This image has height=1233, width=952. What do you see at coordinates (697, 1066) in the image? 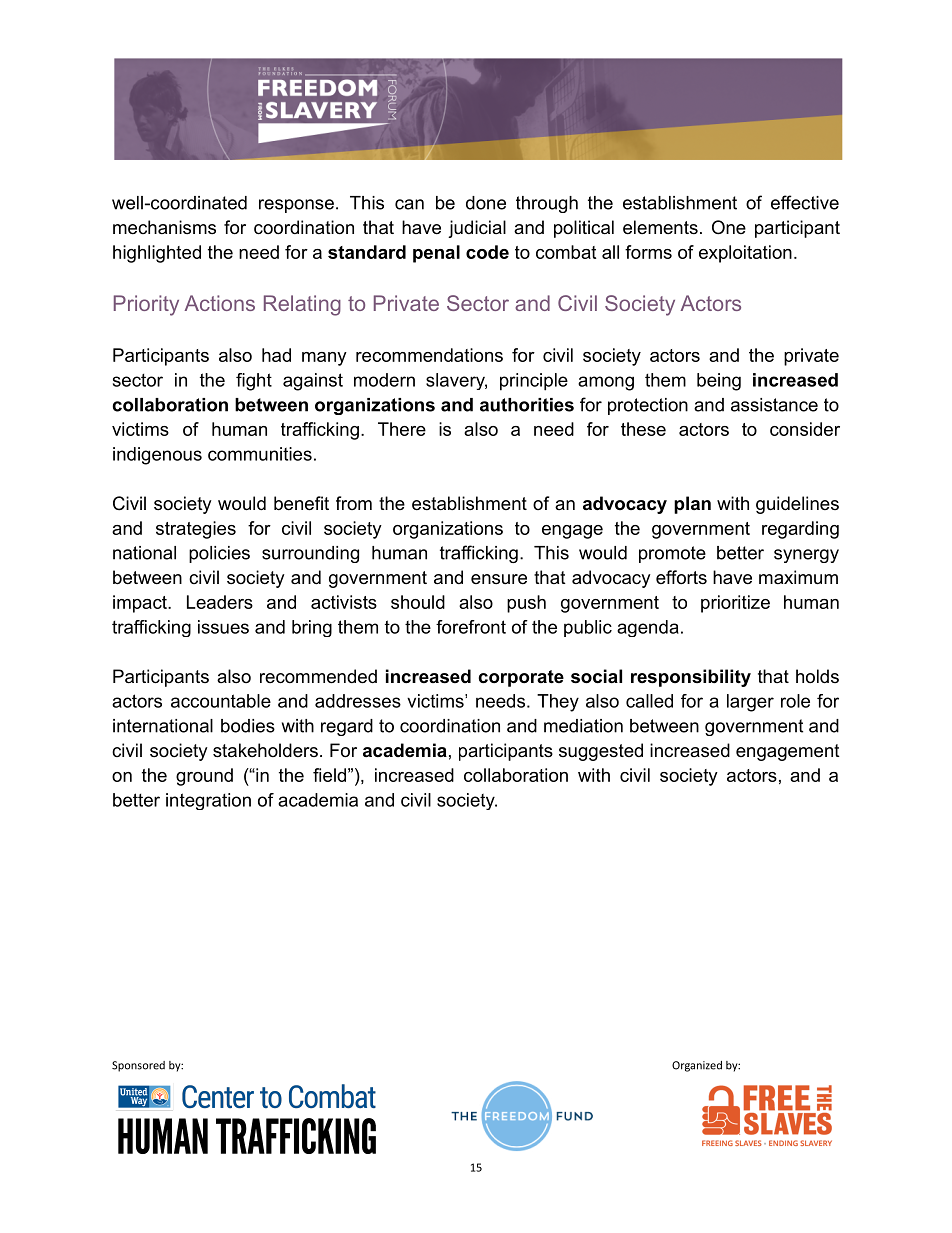
I see `Organized` at bounding box center [697, 1066].
